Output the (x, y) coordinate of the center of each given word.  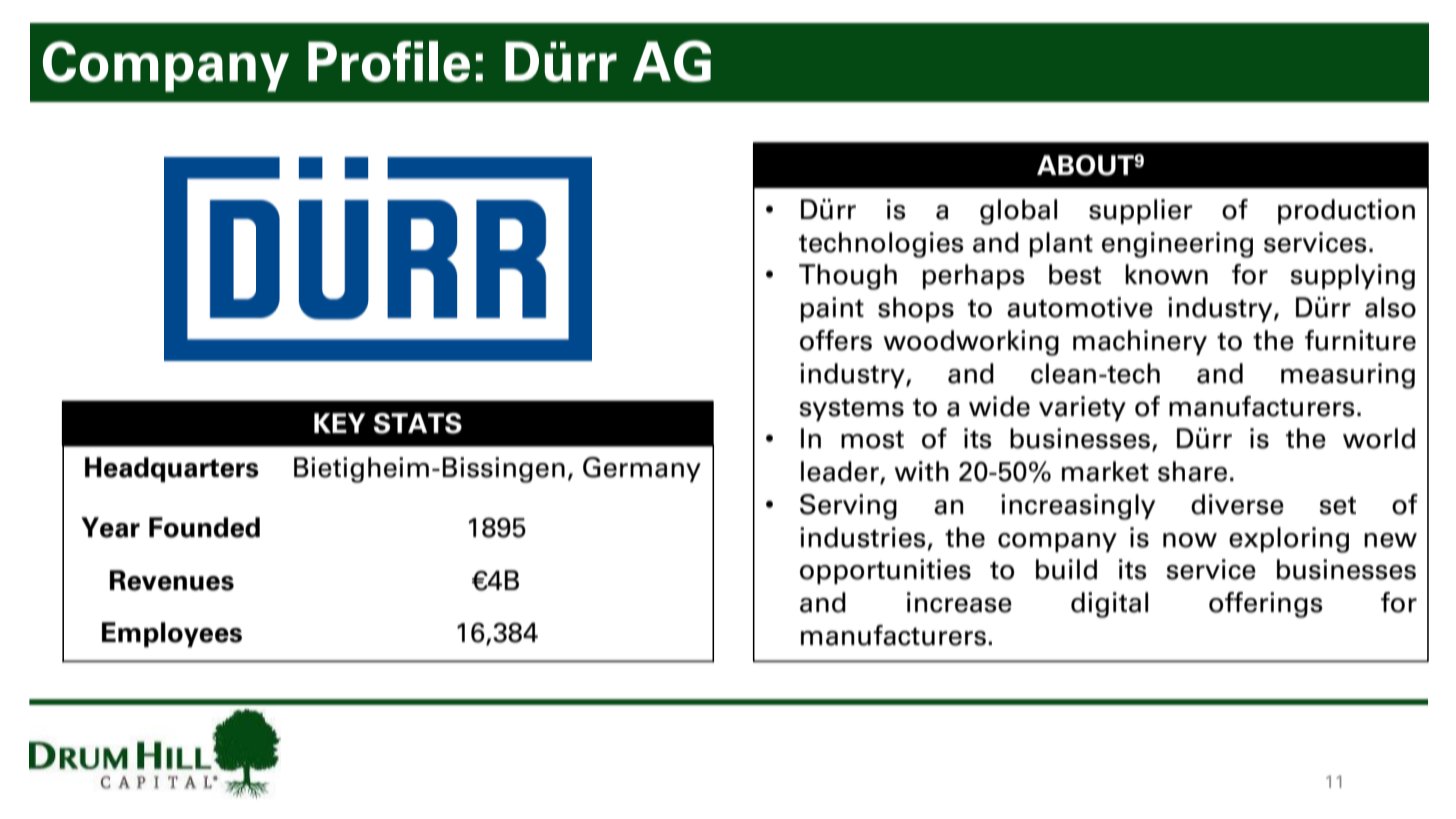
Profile (389, 61)
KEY (339, 423)
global (1018, 212)
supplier (1141, 211)
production (1346, 211)
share (1192, 471)
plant (1061, 244)
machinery (1140, 342)
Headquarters (172, 469)
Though (848, 277)
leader (841, 472)
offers (836, 340)
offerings (1266, 605)
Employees (172, 634)
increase (959, 602)
